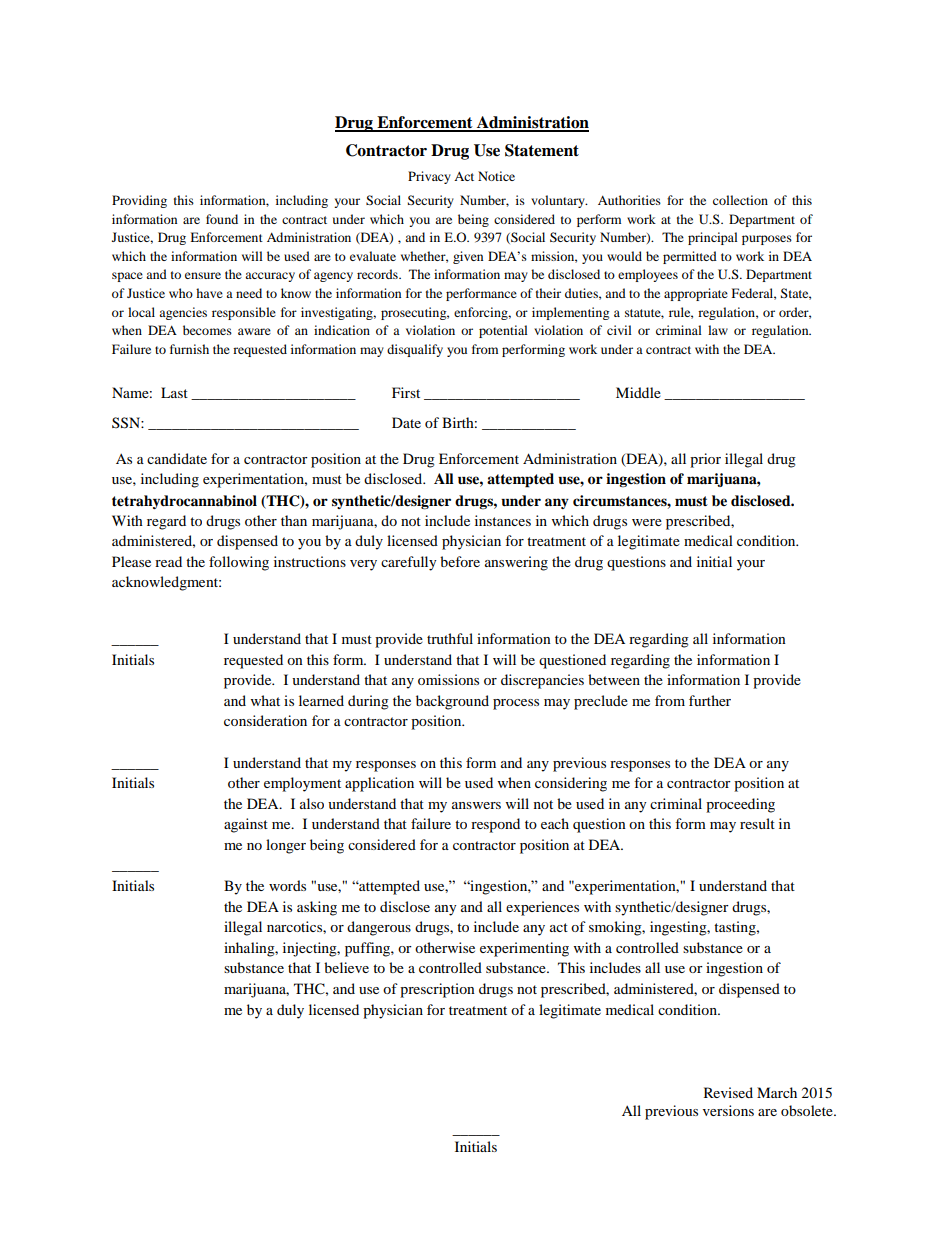  Describe the element at coordinates (450, 638) in the page. I see `truthful` at that location.
